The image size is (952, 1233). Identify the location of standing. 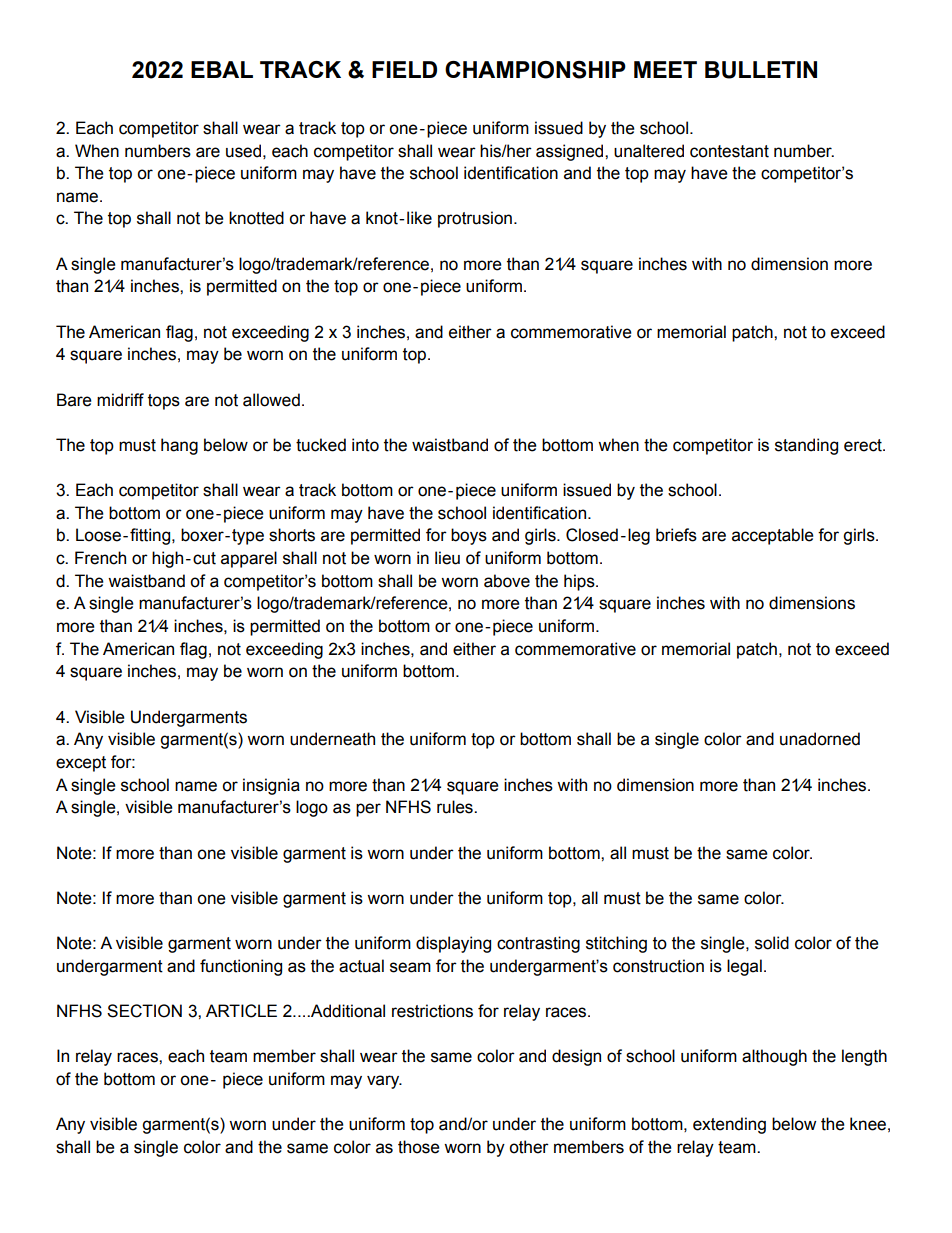
(806, 446).
